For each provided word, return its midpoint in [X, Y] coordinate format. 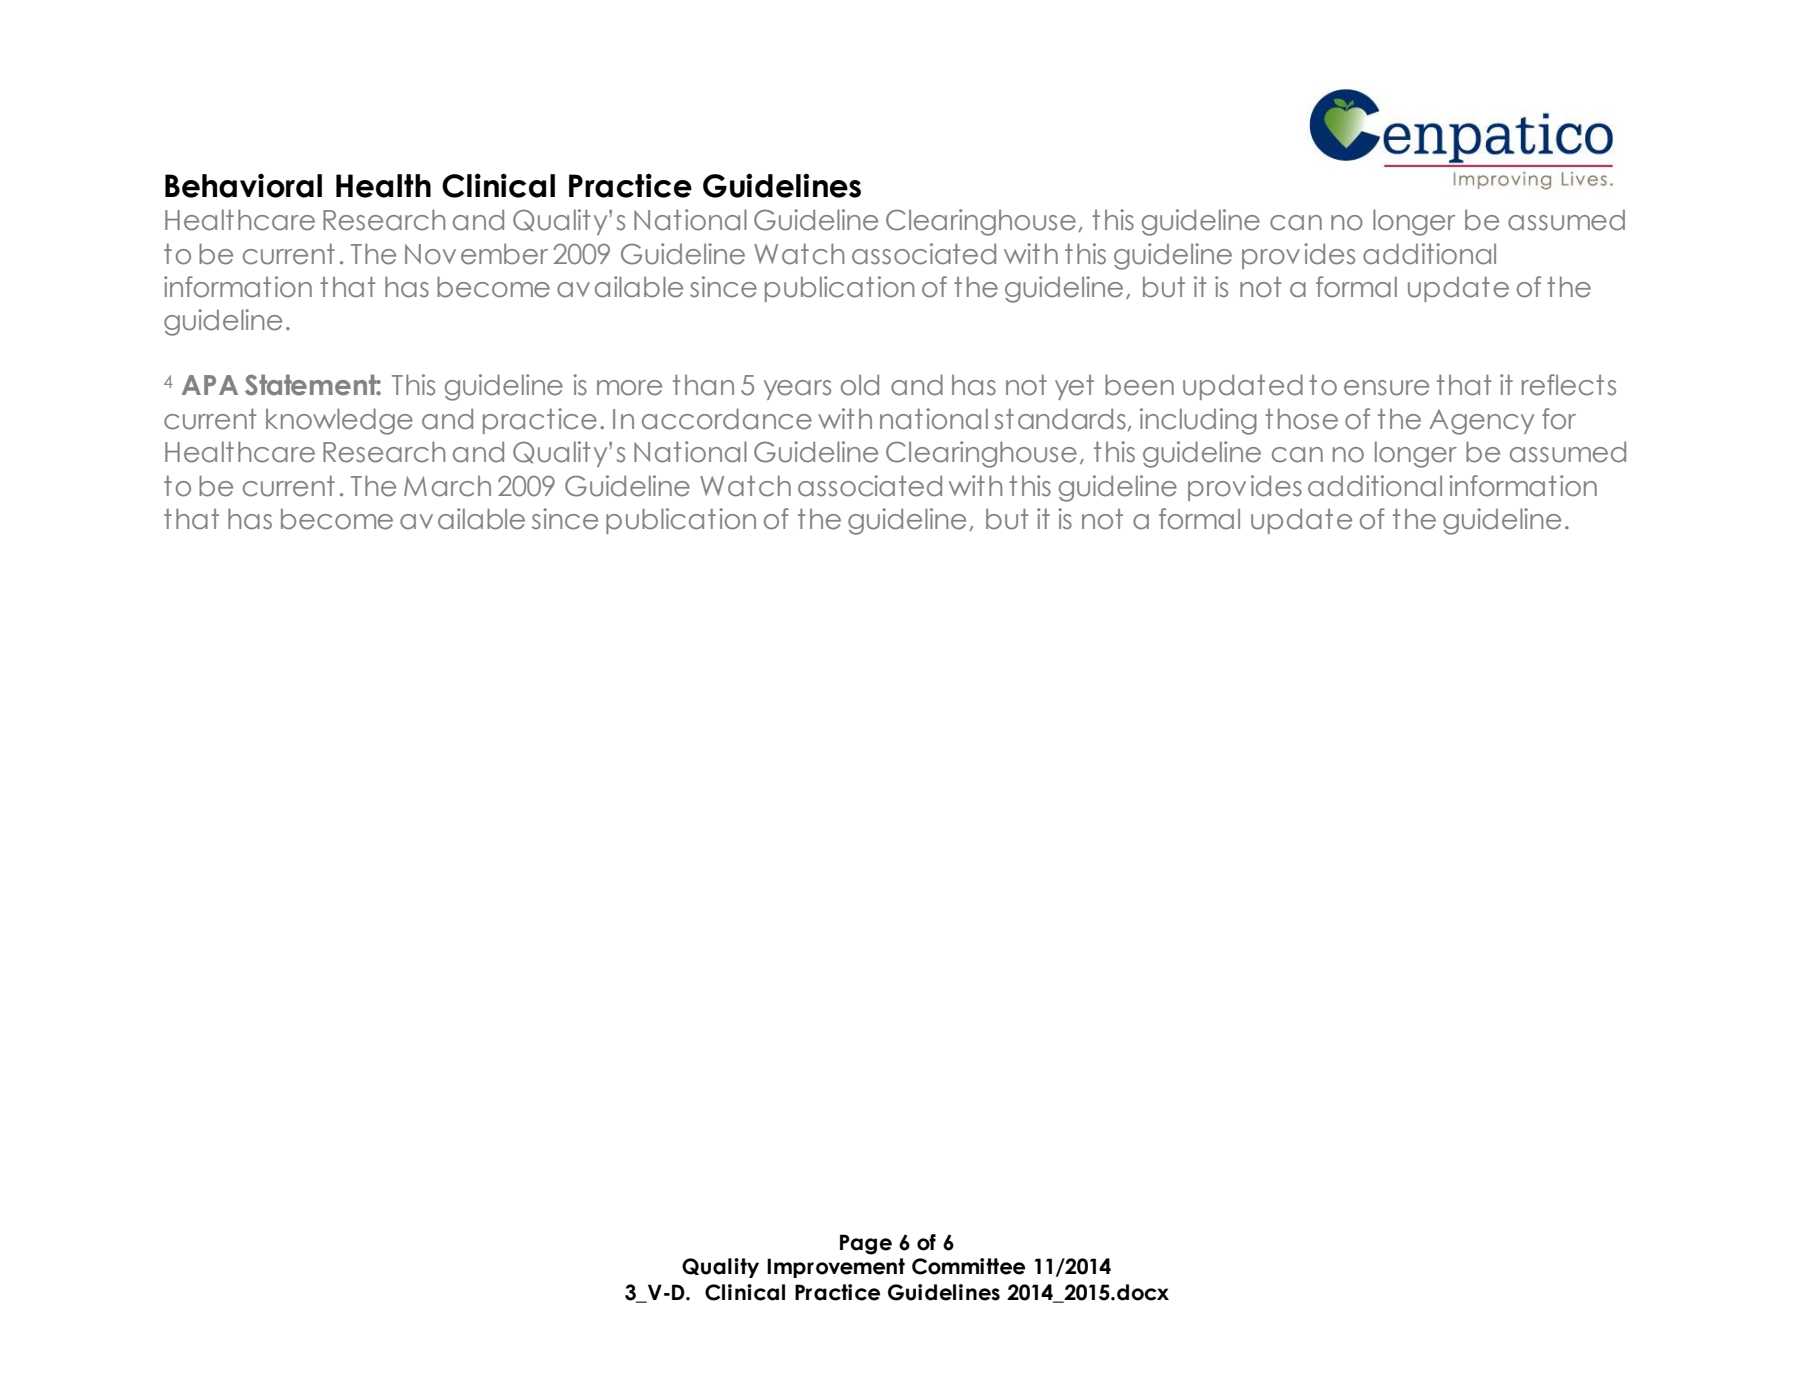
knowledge [339, 421]
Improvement [836, 1268]
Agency [1481, 422]
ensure [1386, 388]
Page [866, 1244]
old [860, 385]
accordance [727, 419]
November [476, 254]
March [447, 486]
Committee [968, 1266]
